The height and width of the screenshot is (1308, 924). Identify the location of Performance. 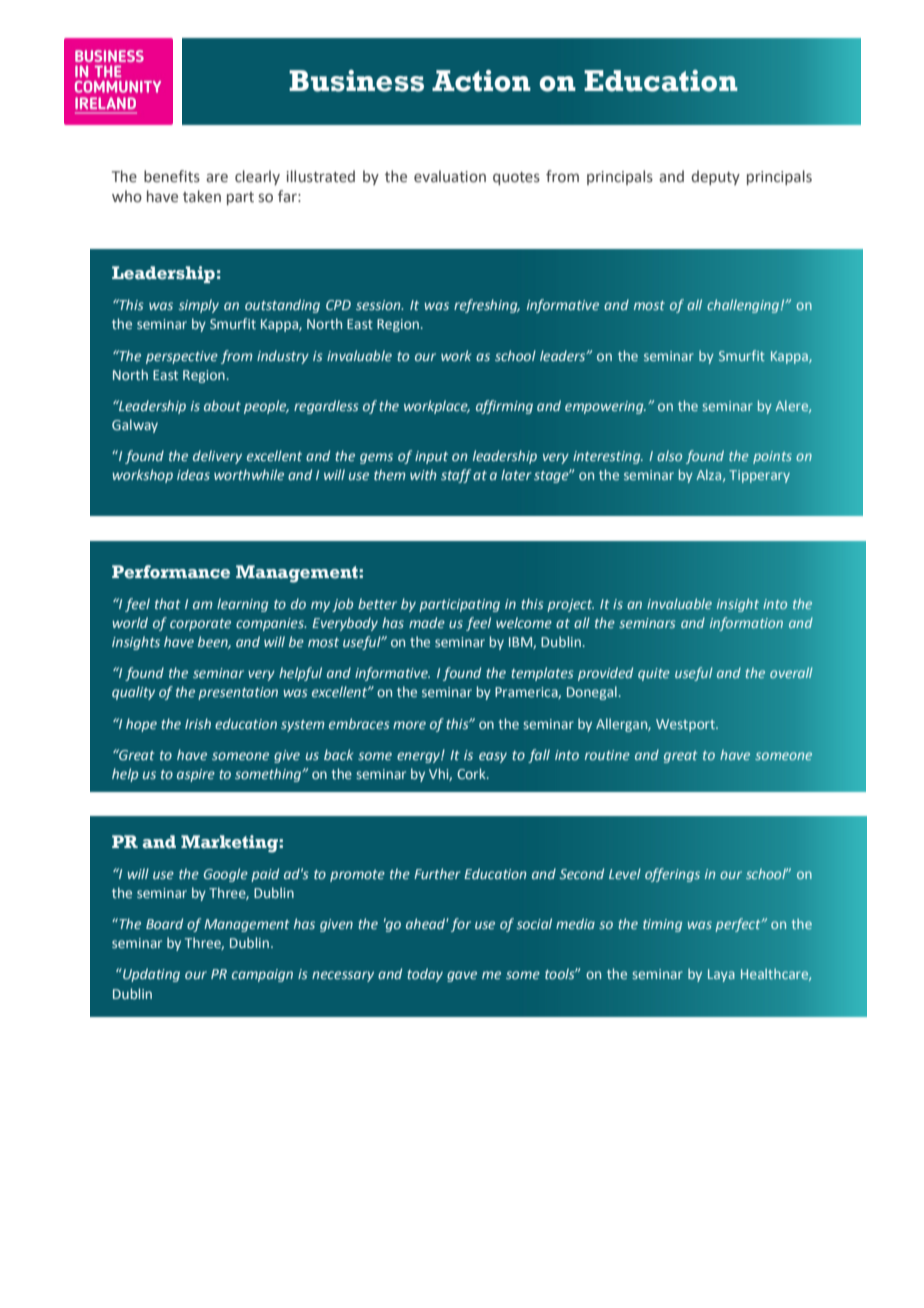
(171, 572).
